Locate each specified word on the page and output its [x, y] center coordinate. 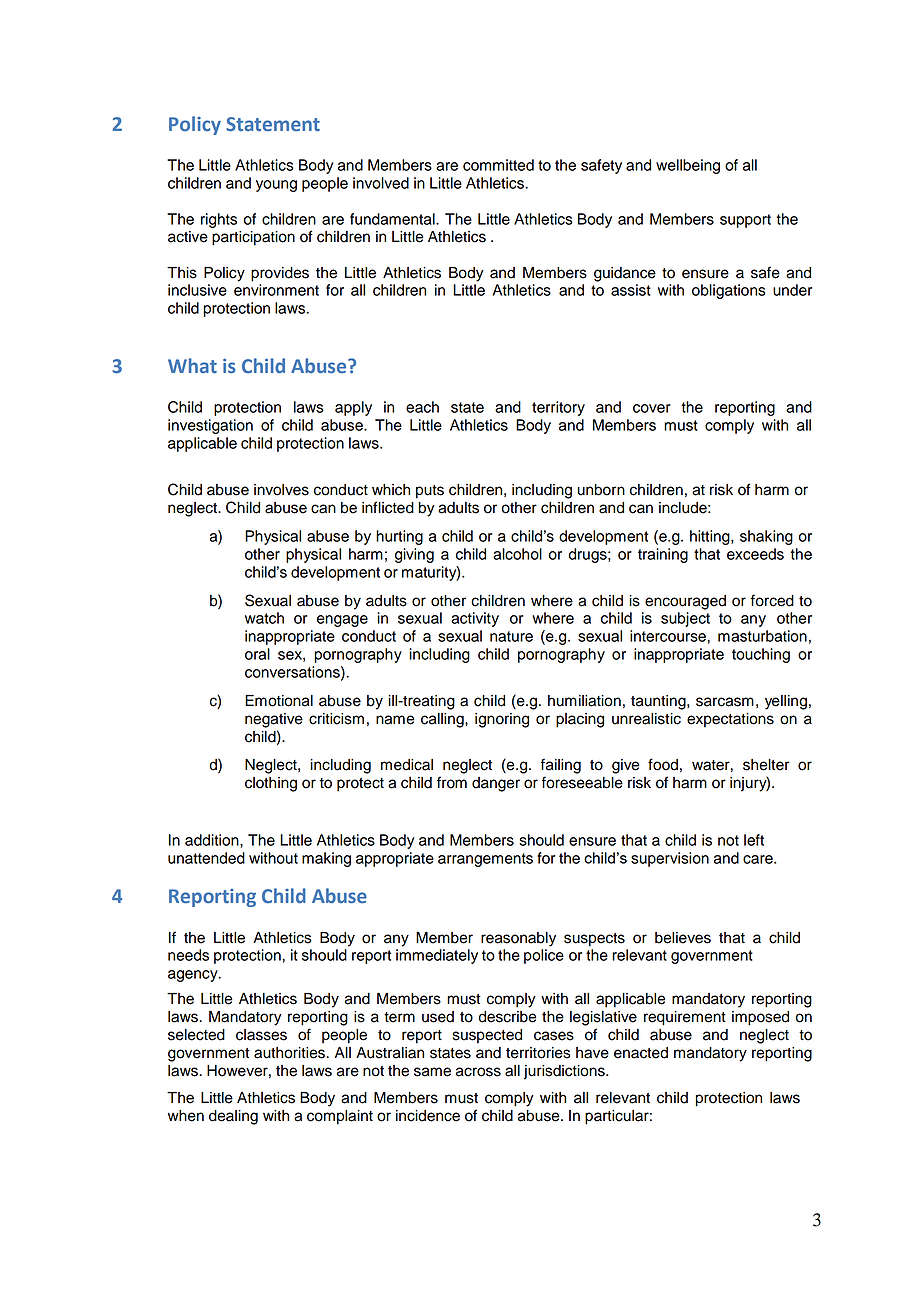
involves [281, 490]
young [276, 186]
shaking [766, 537]
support [745, 221]
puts [430, 492]
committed [498, 165]
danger [496, 784]
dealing [233, 1117]
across [478, 1072]
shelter [766, 765]
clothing [271, 784]
